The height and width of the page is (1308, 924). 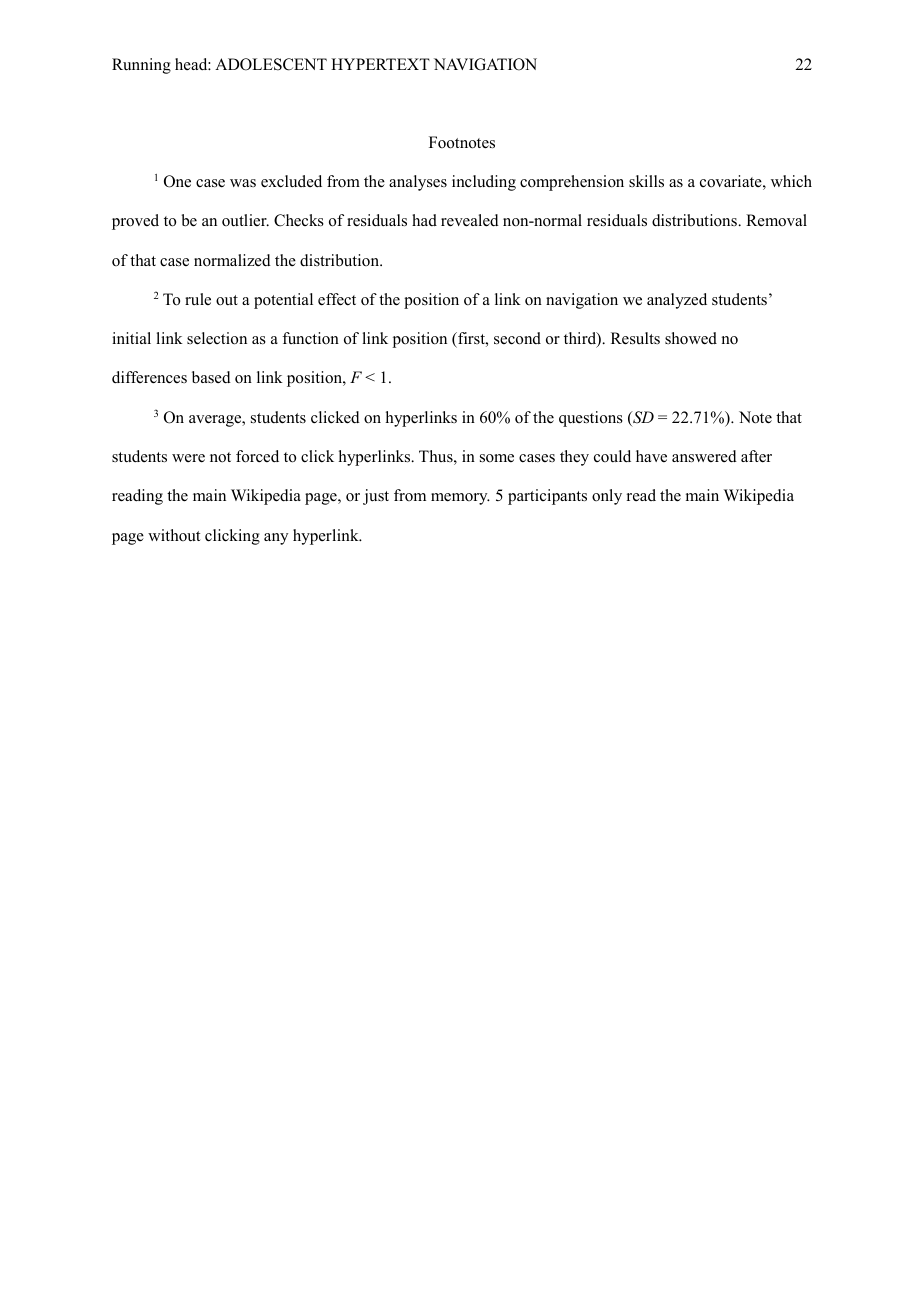 I want to click on ADOLESCENT, so click(x=271, y=64).
